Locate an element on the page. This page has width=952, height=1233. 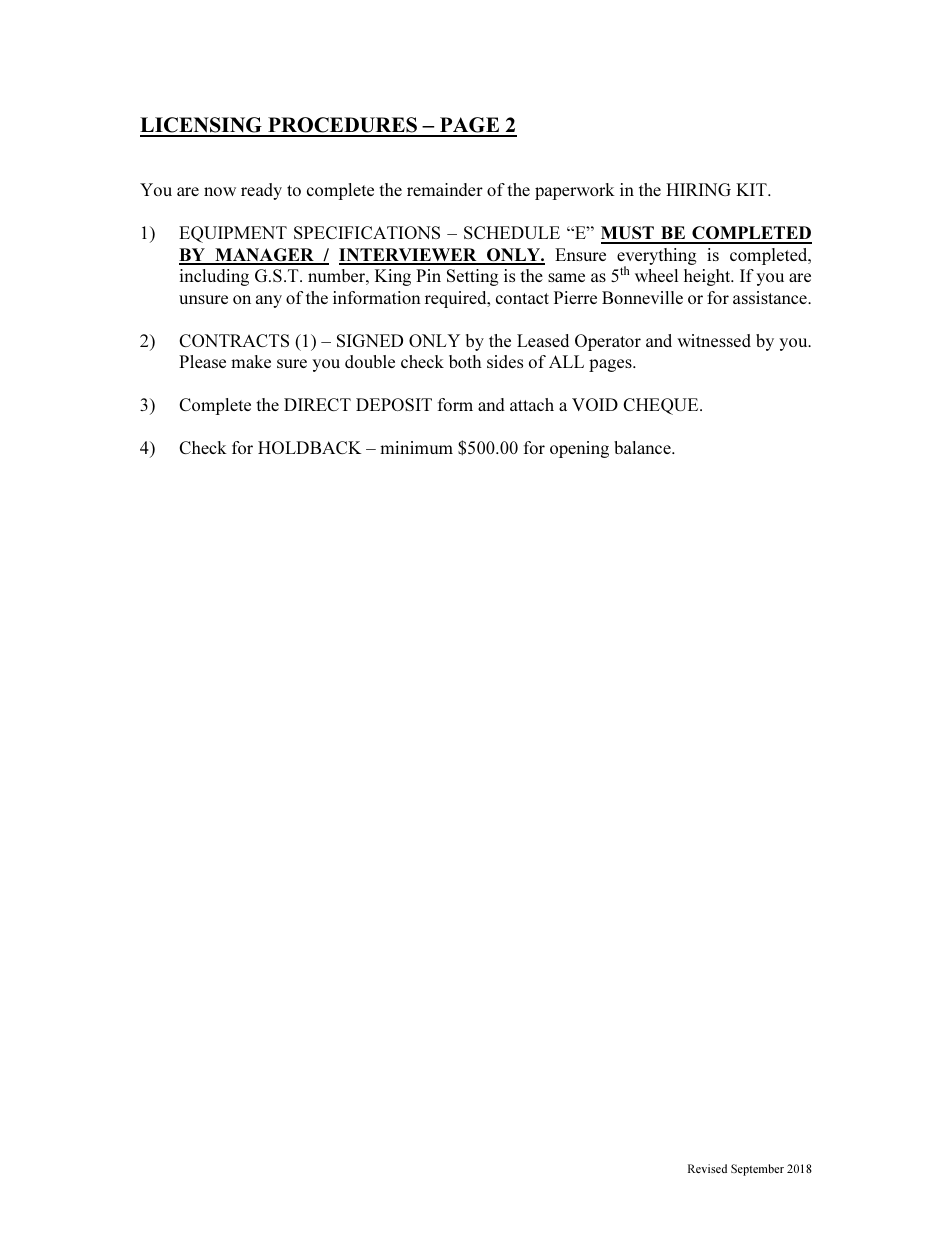
opening is located at coordinates (579, 449).
